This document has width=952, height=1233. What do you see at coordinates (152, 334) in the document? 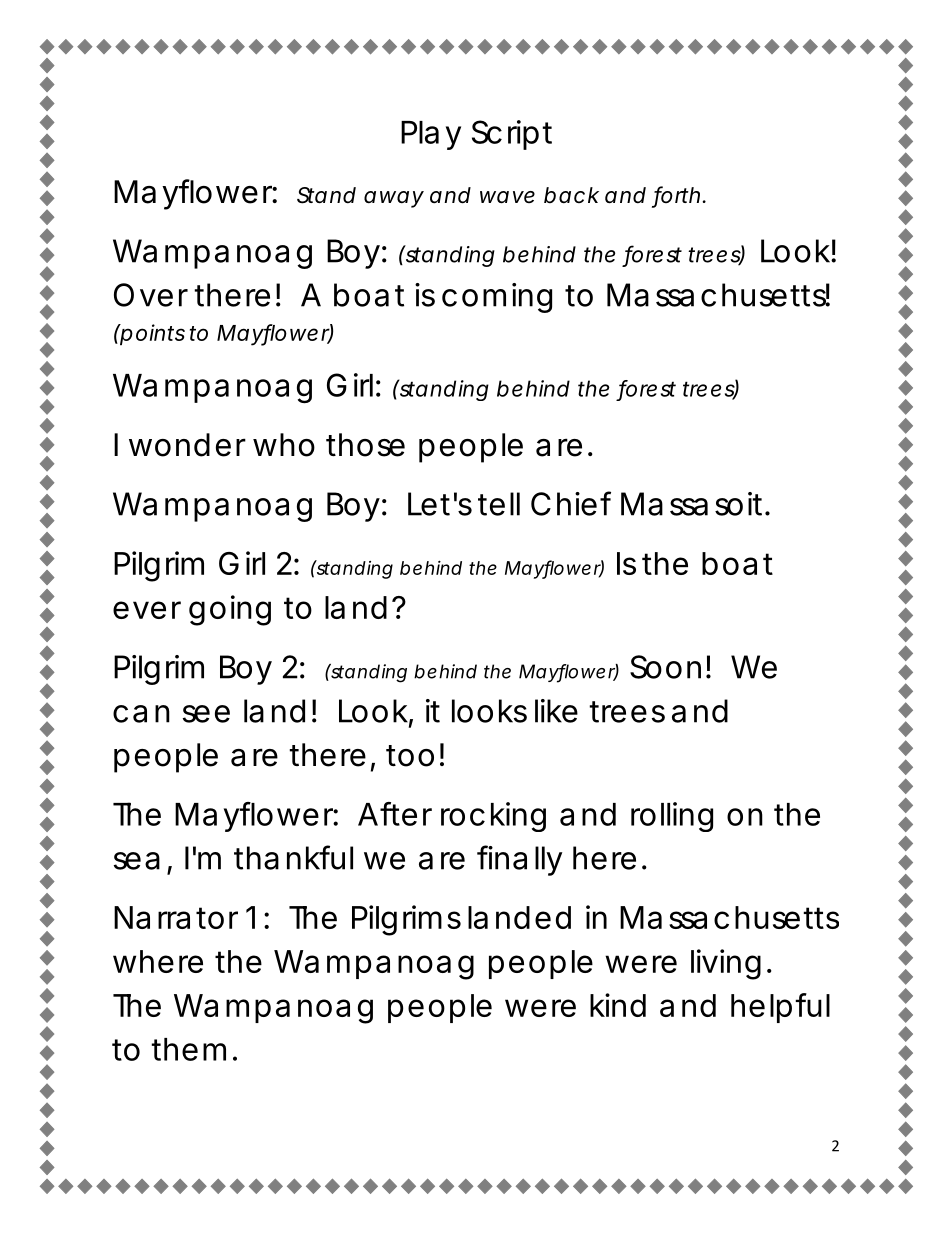
I see `points` at bounding box center [152, 334].
